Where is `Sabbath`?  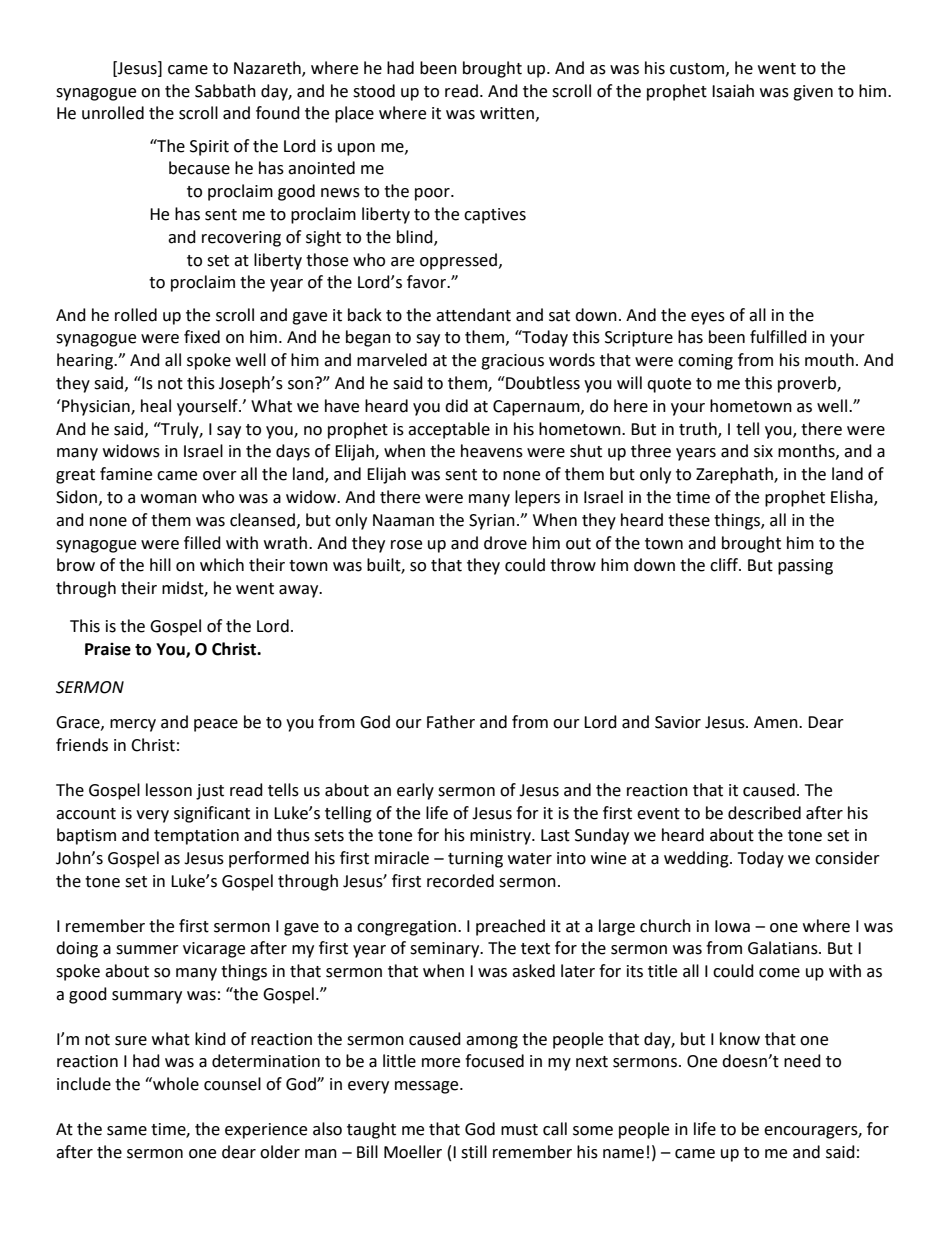
Sabbath is located at coordinates (225, 91).
